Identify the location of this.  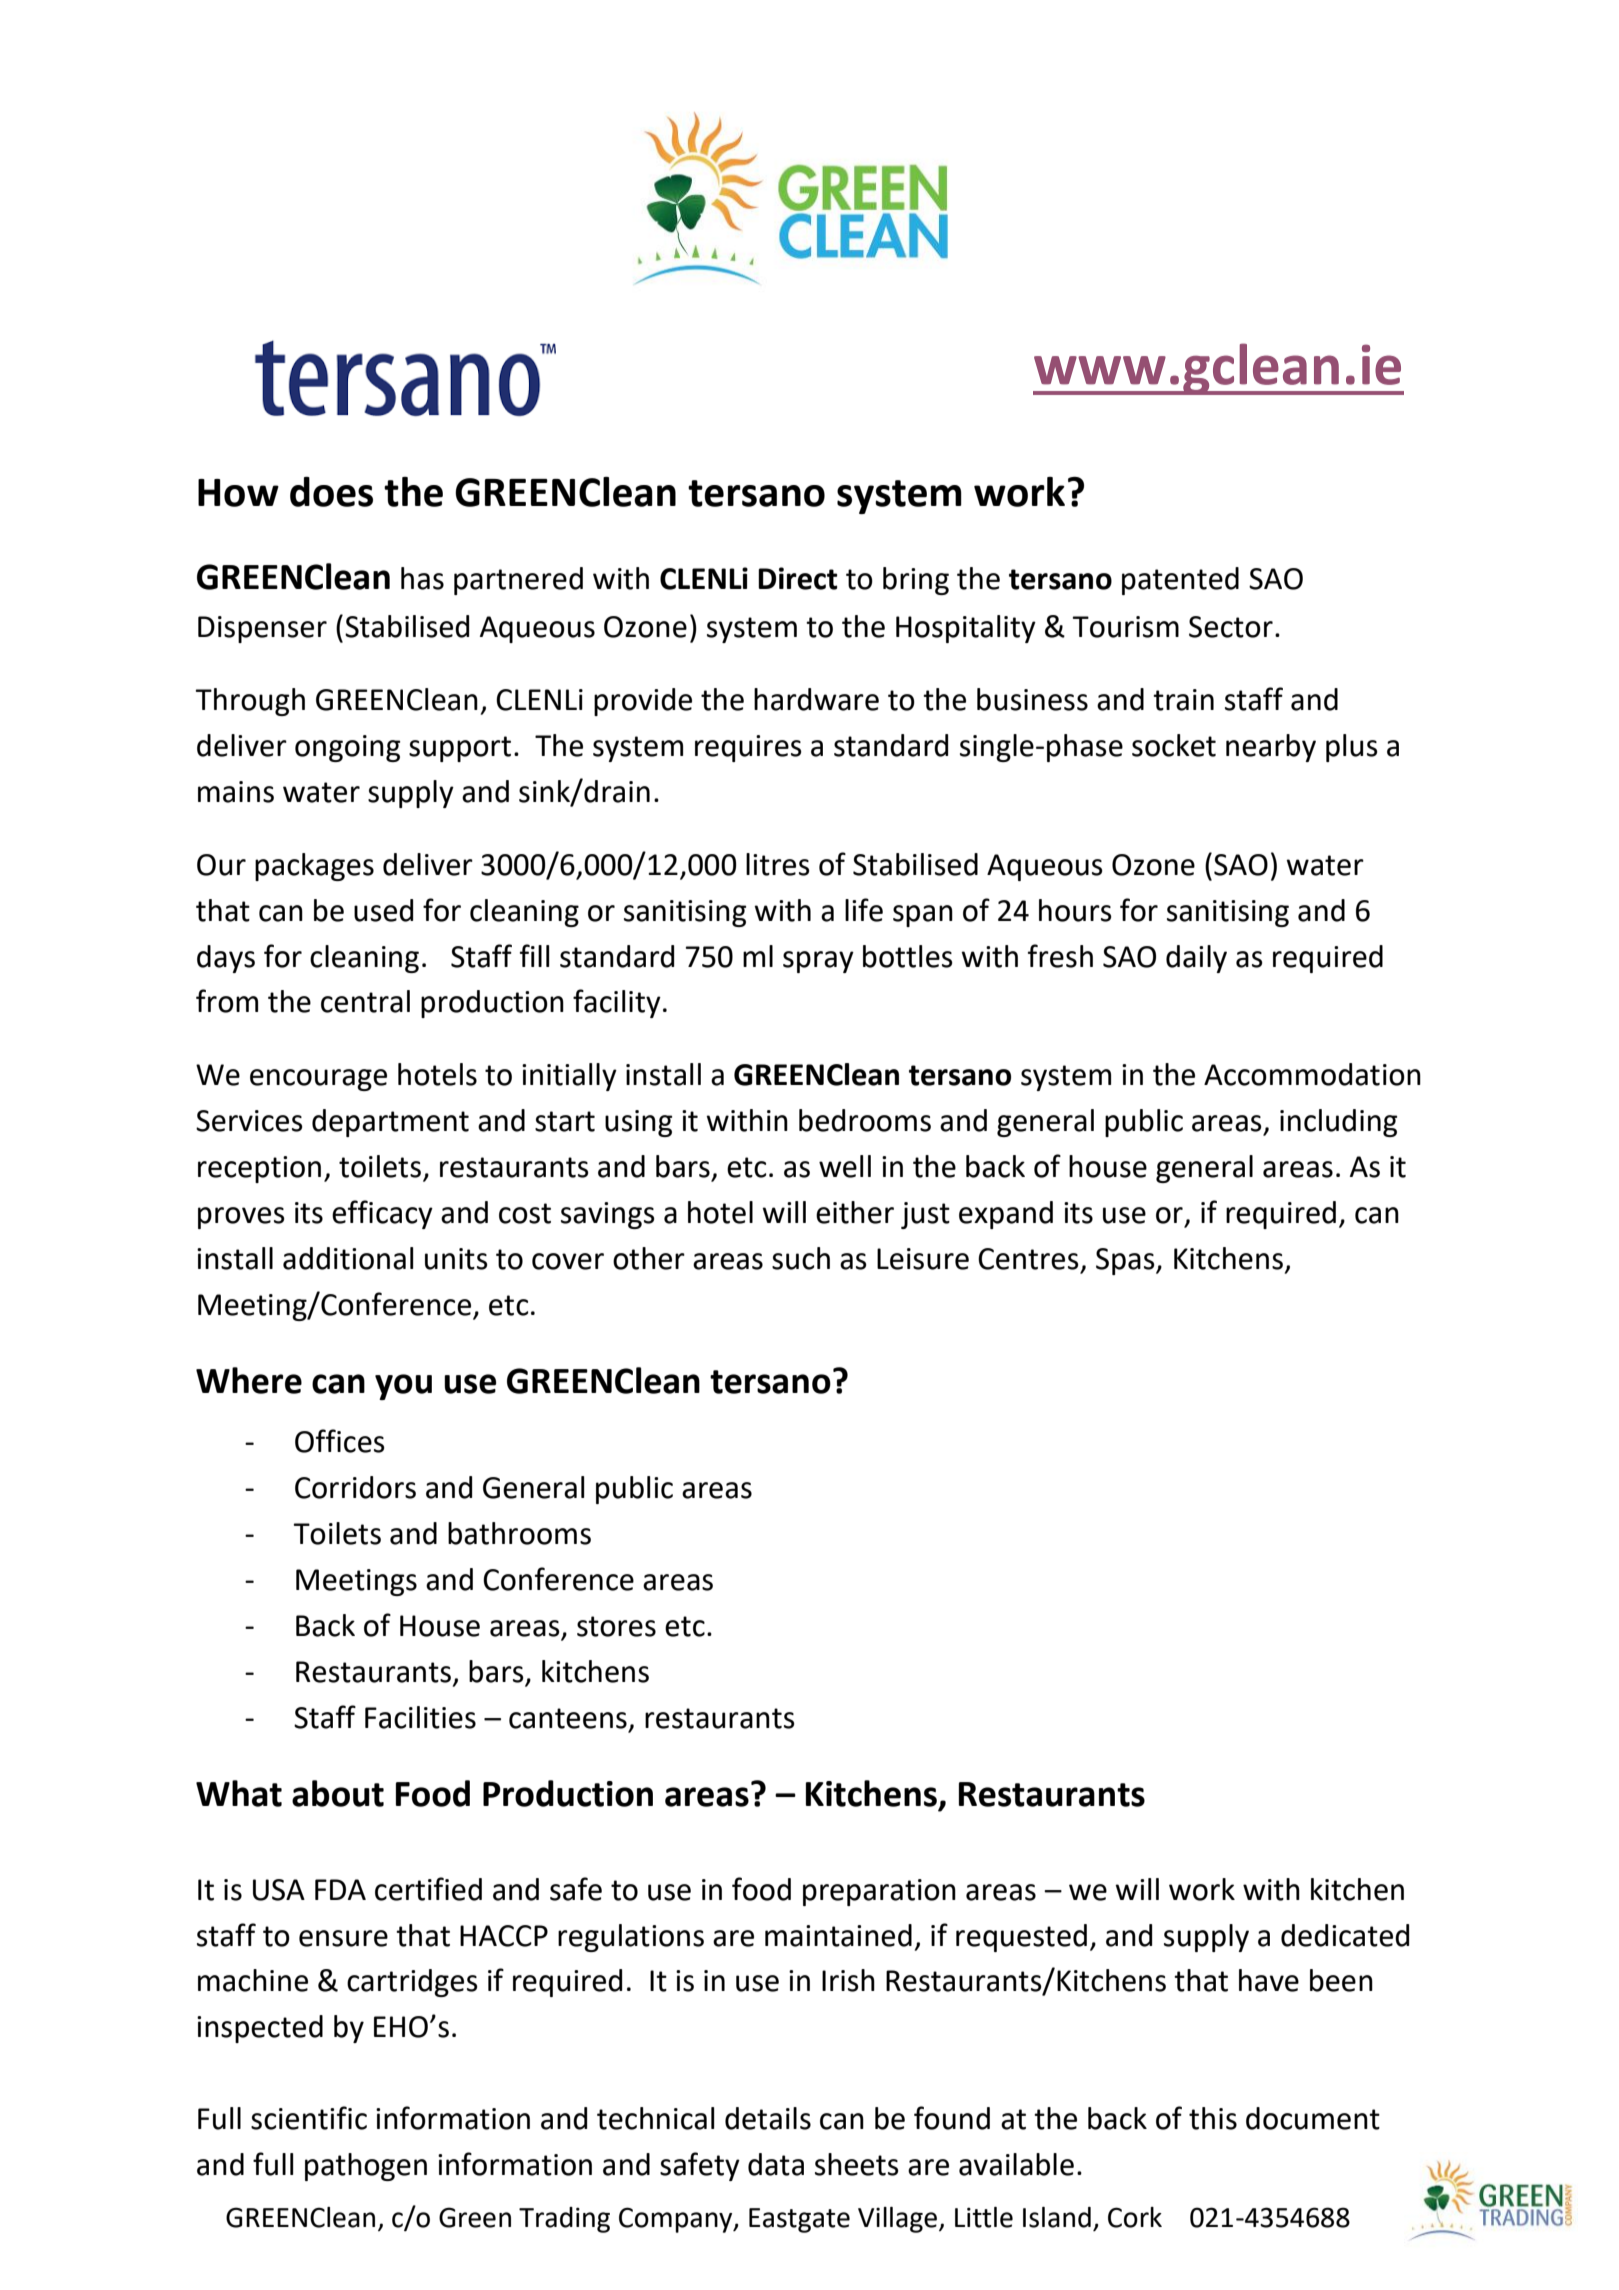
(1213, 2118).
